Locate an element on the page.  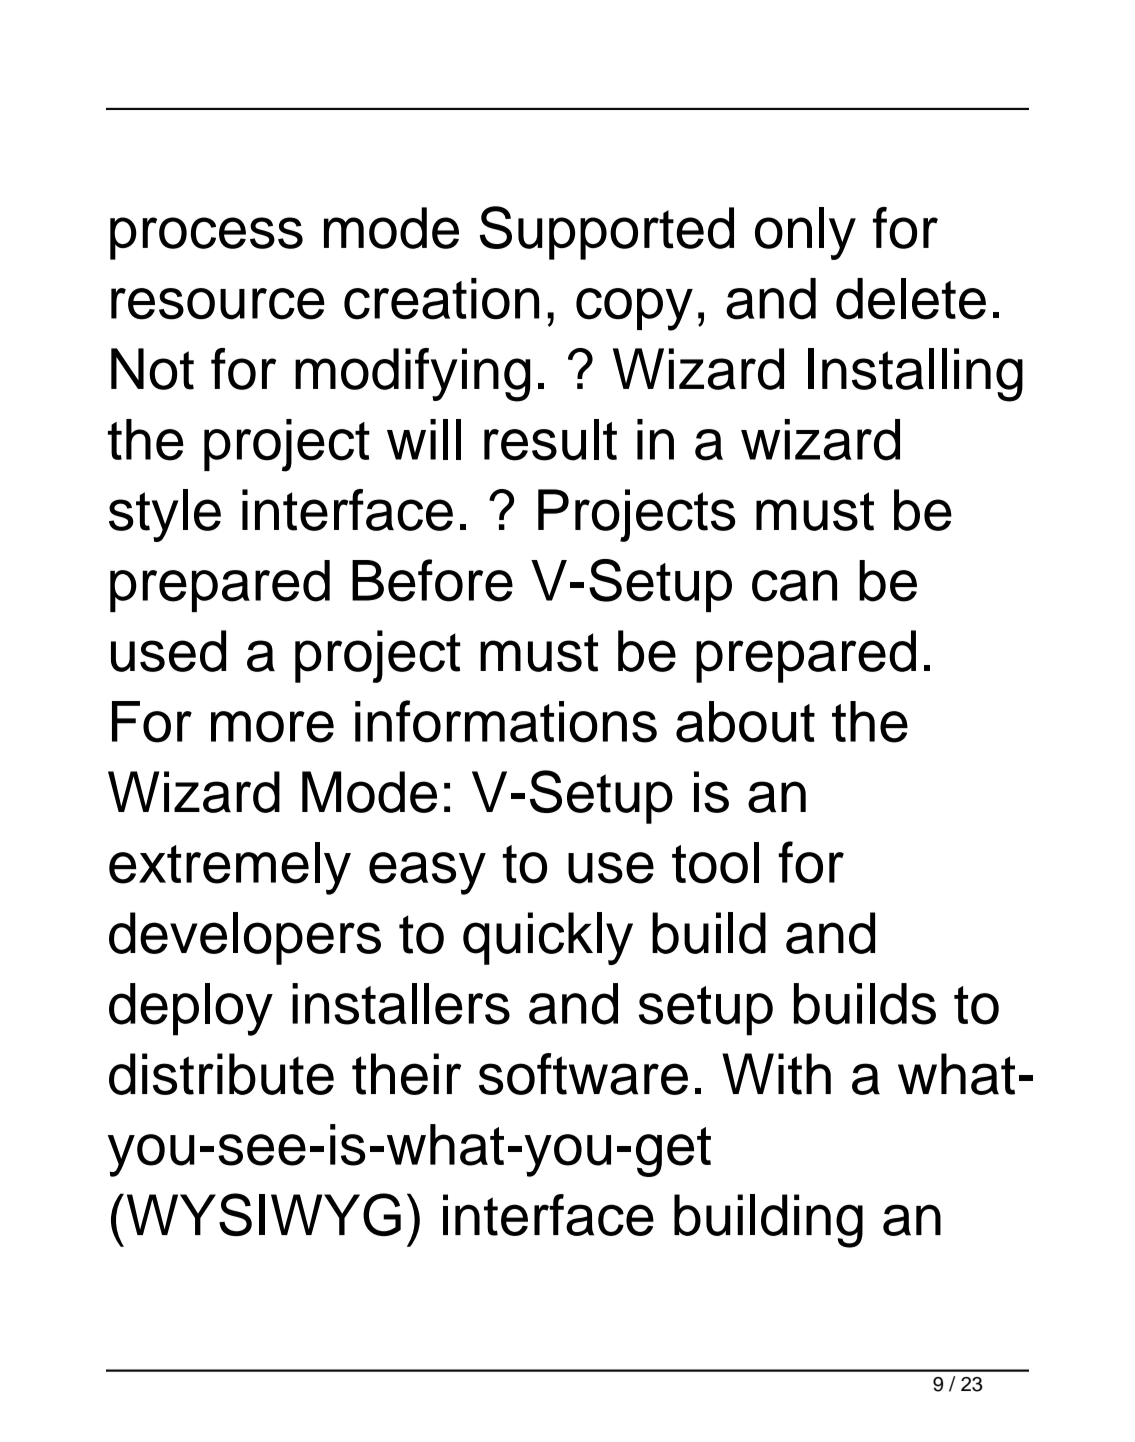
more is located at coordinates (272, 727).
